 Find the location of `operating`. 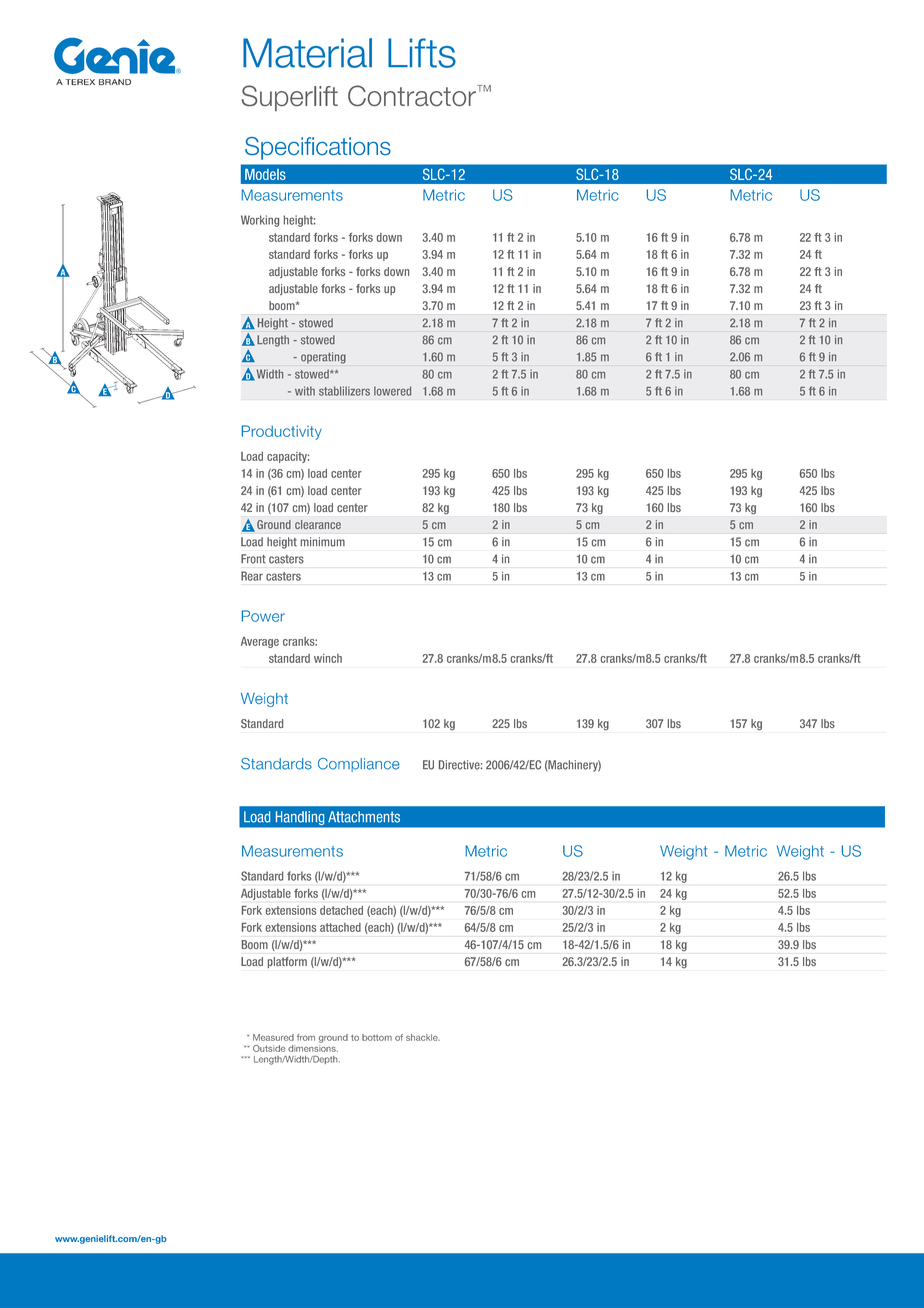

operating is located at coordinates (323, 358).
